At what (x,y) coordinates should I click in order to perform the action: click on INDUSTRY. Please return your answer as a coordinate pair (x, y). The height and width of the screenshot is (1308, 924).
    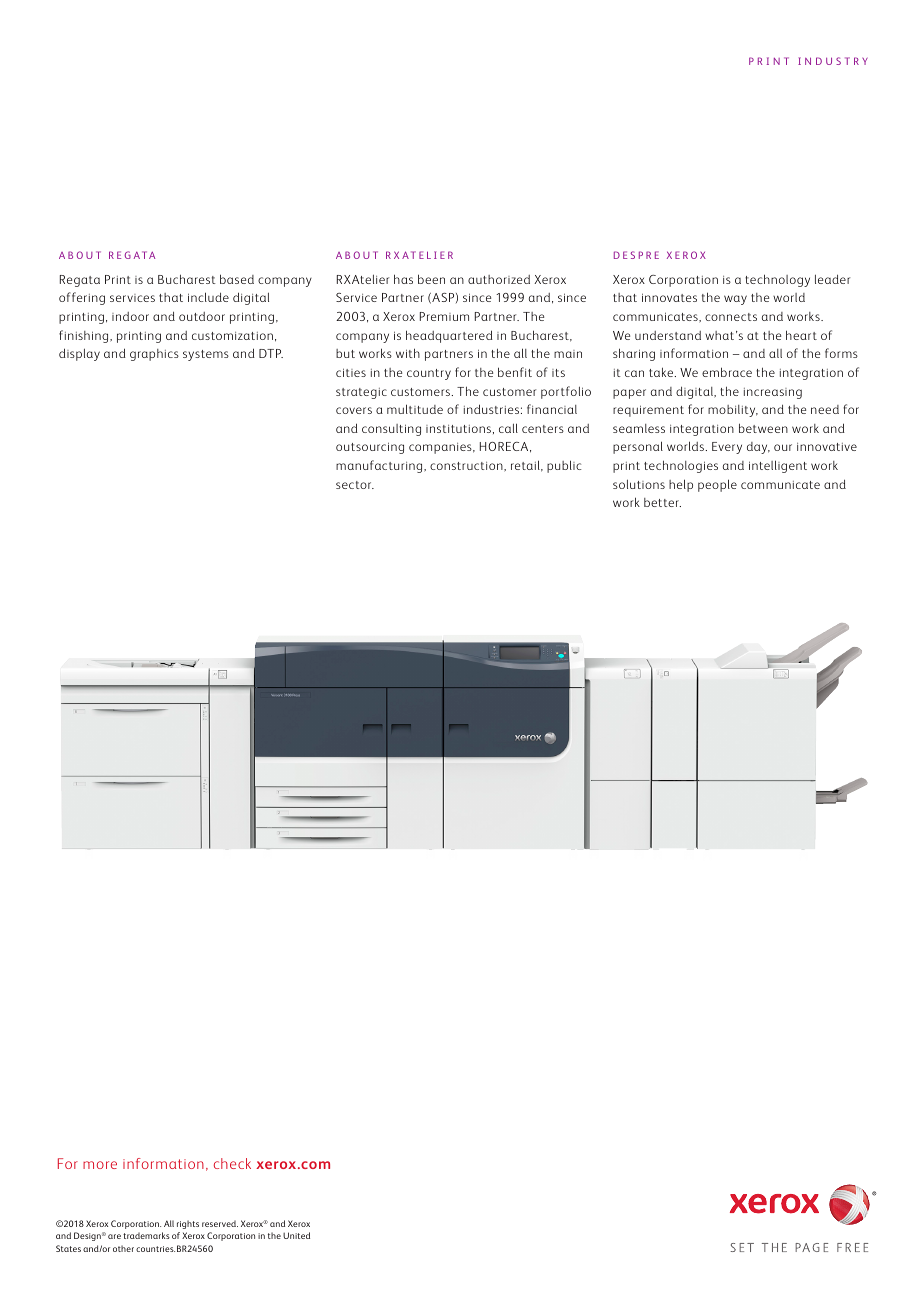
    Looking at the image, I should click on (833, 61).
